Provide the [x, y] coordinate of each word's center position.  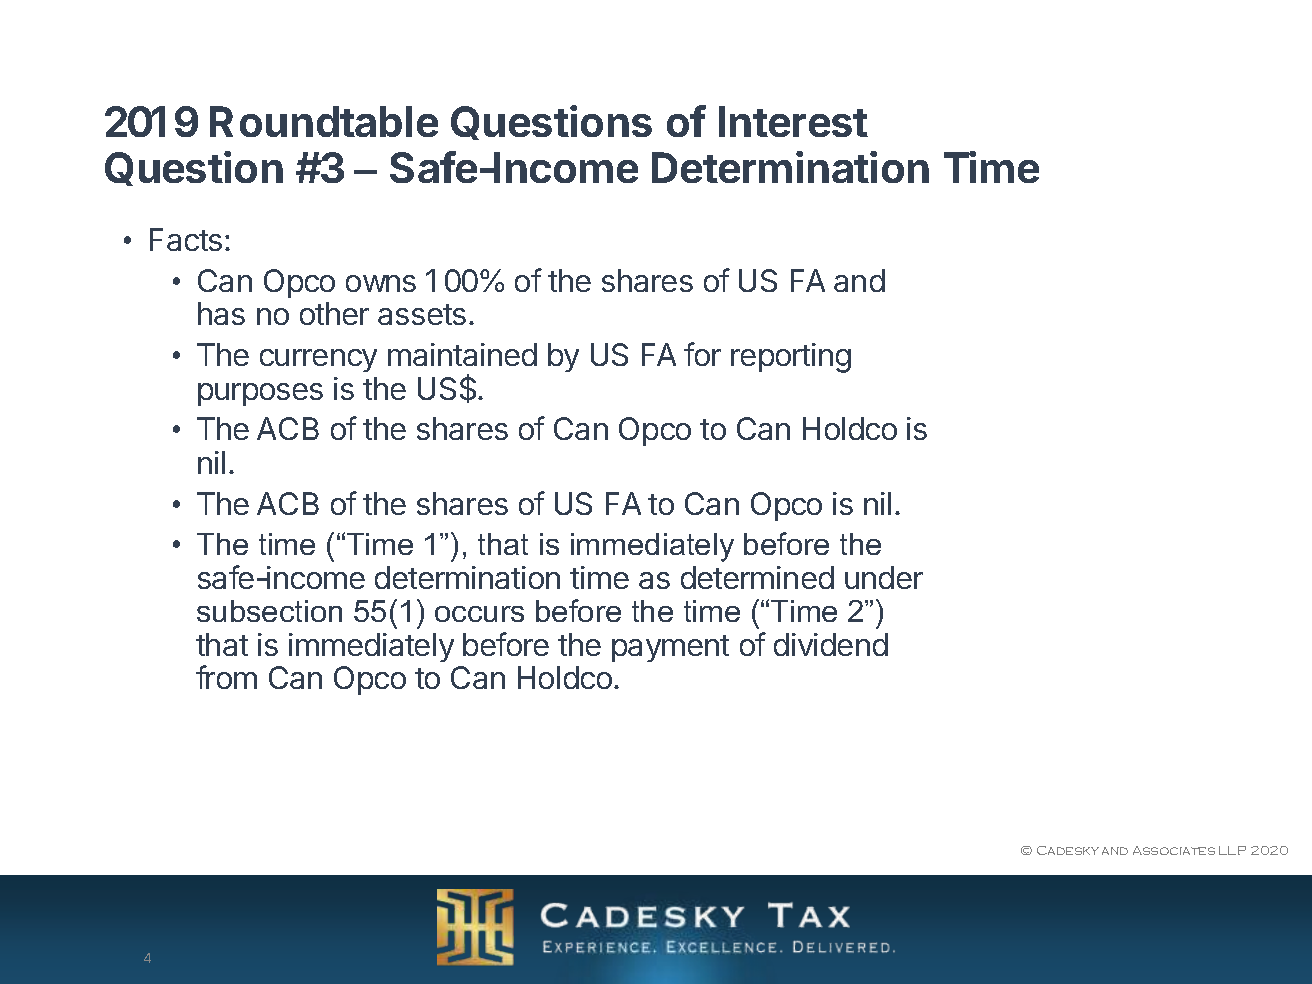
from [226, 677]
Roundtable [324, 121]
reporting [791, 358]
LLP [1232, 850]
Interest [793, 121]
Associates [1174, 850]
